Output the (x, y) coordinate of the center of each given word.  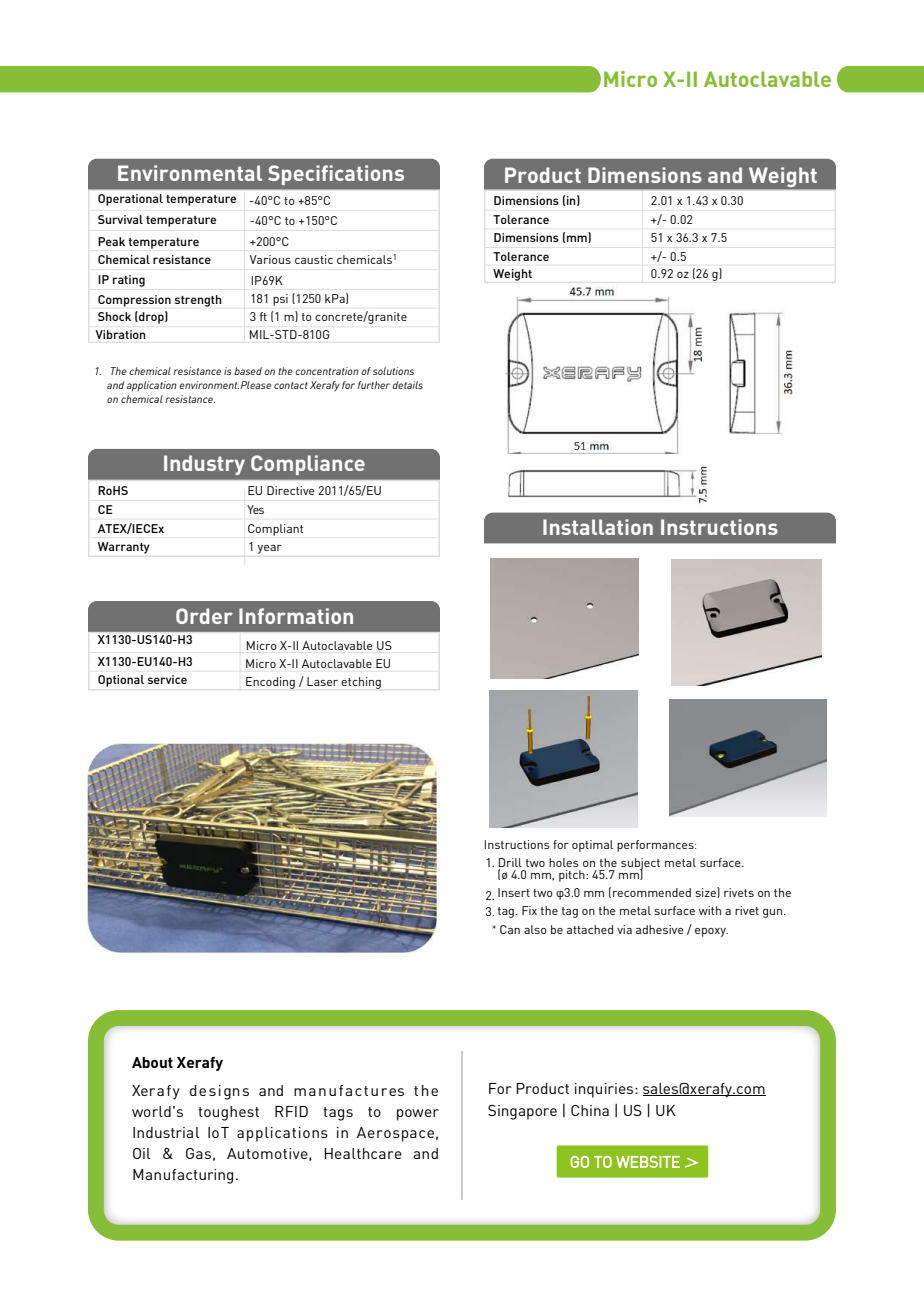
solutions (393, 371)
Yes (255, 509)
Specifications (336, 175)
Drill (510, 862)
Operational (130, 200)
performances (656, 846)
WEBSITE (648, 1162)
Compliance (308, 465)
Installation (598, 527)
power (418, 1115)
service (167, 679)
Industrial (166, 1132)
